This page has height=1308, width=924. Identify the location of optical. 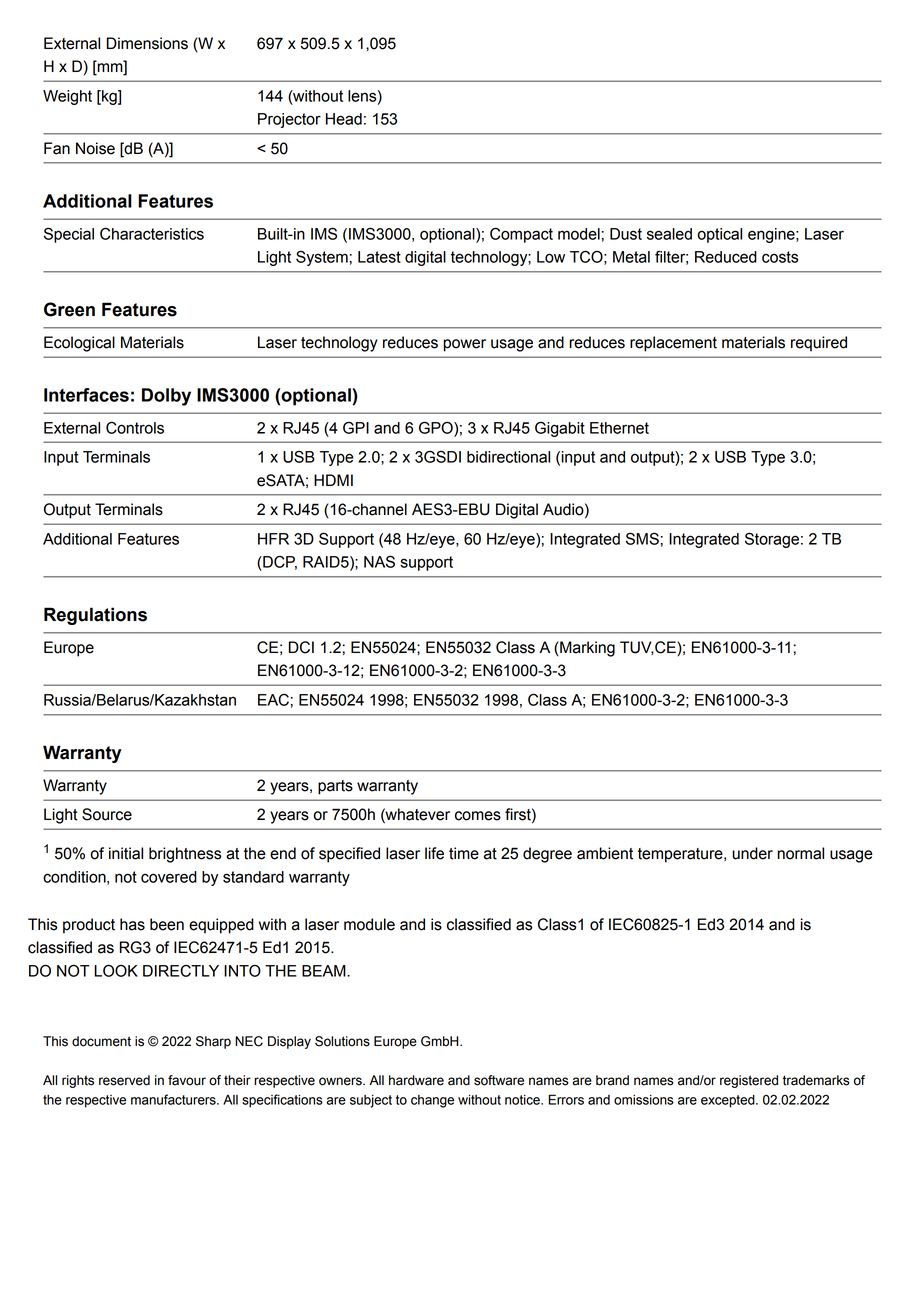
(719, 235).
